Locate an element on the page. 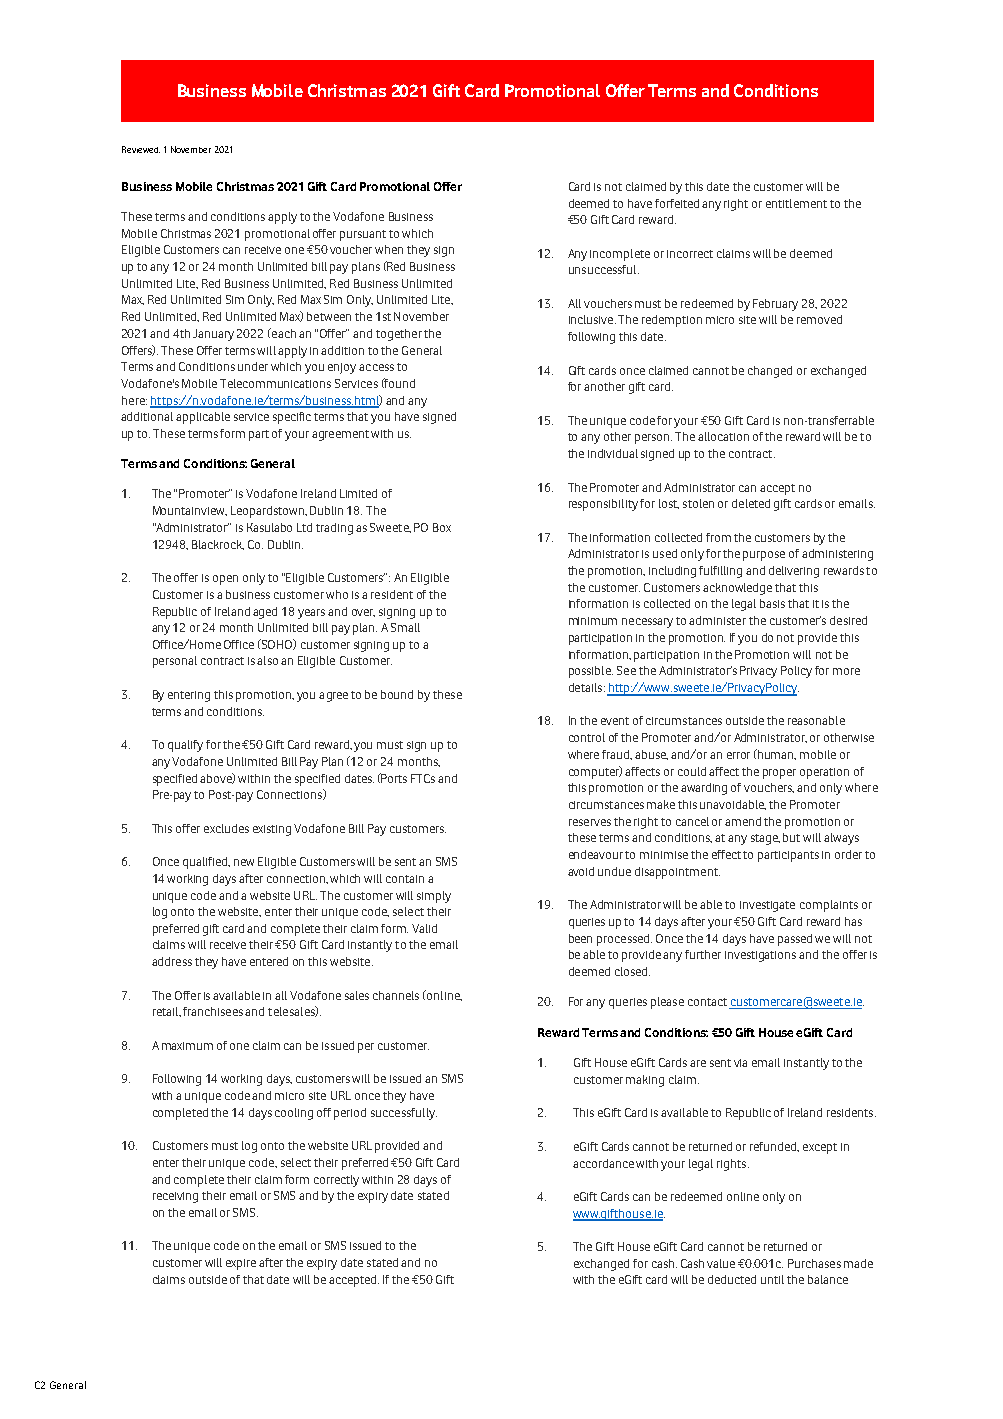 This page has height=1419, width=1003. franchisees is located at coordinates (213, 1011).
